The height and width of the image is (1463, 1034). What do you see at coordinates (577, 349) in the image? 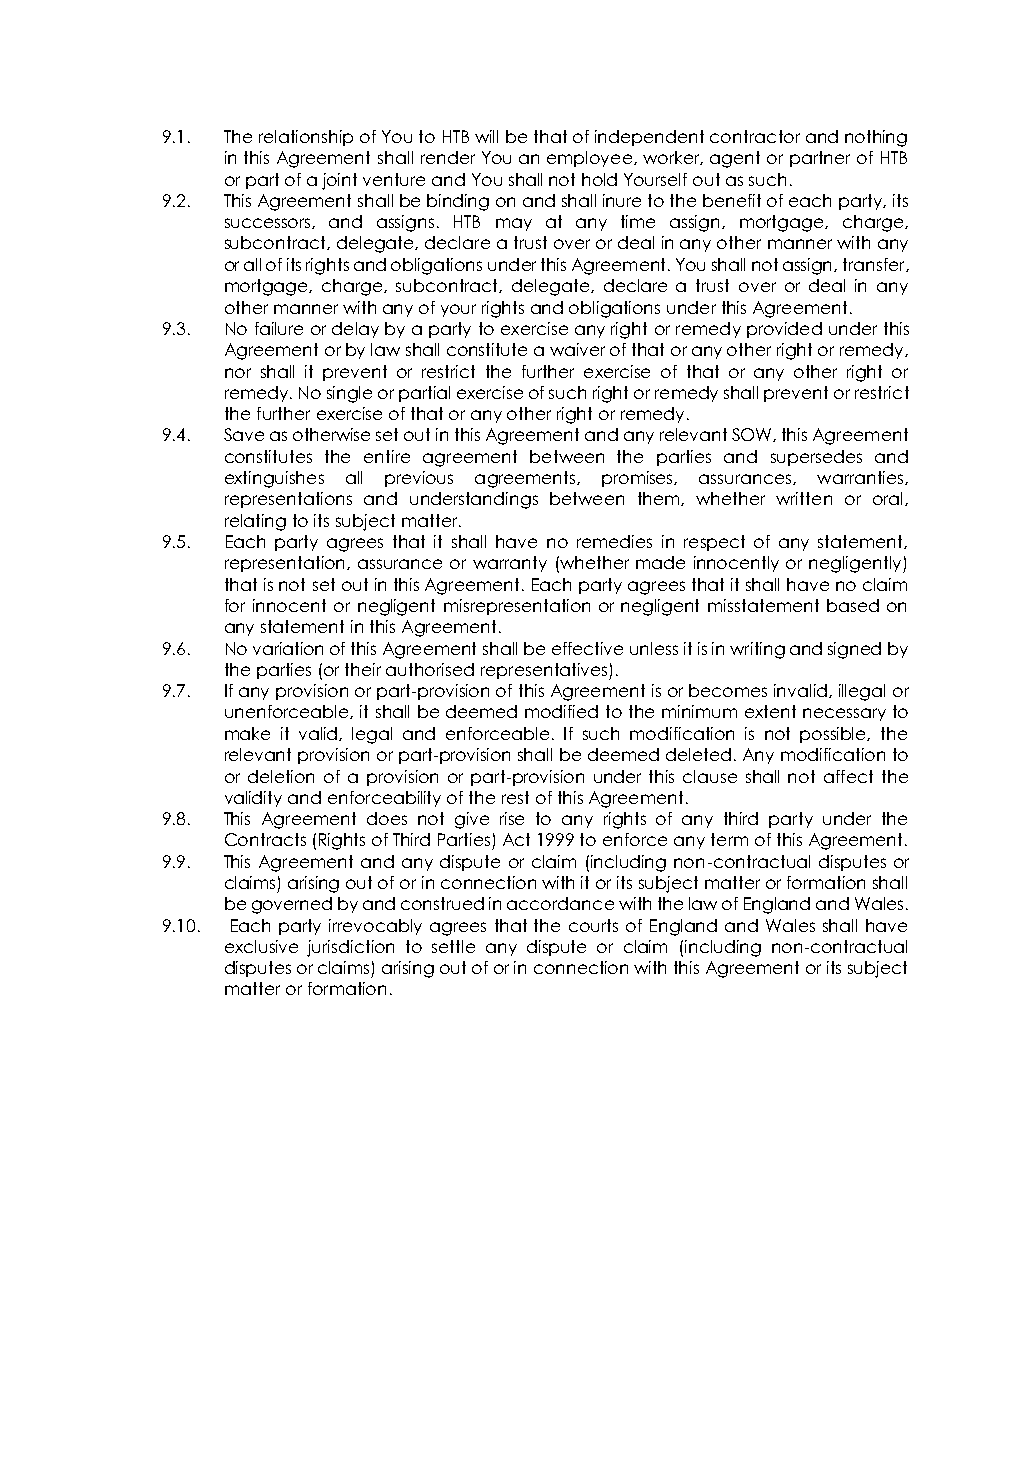
I see `waiver` at bounding box center [577, 349].
